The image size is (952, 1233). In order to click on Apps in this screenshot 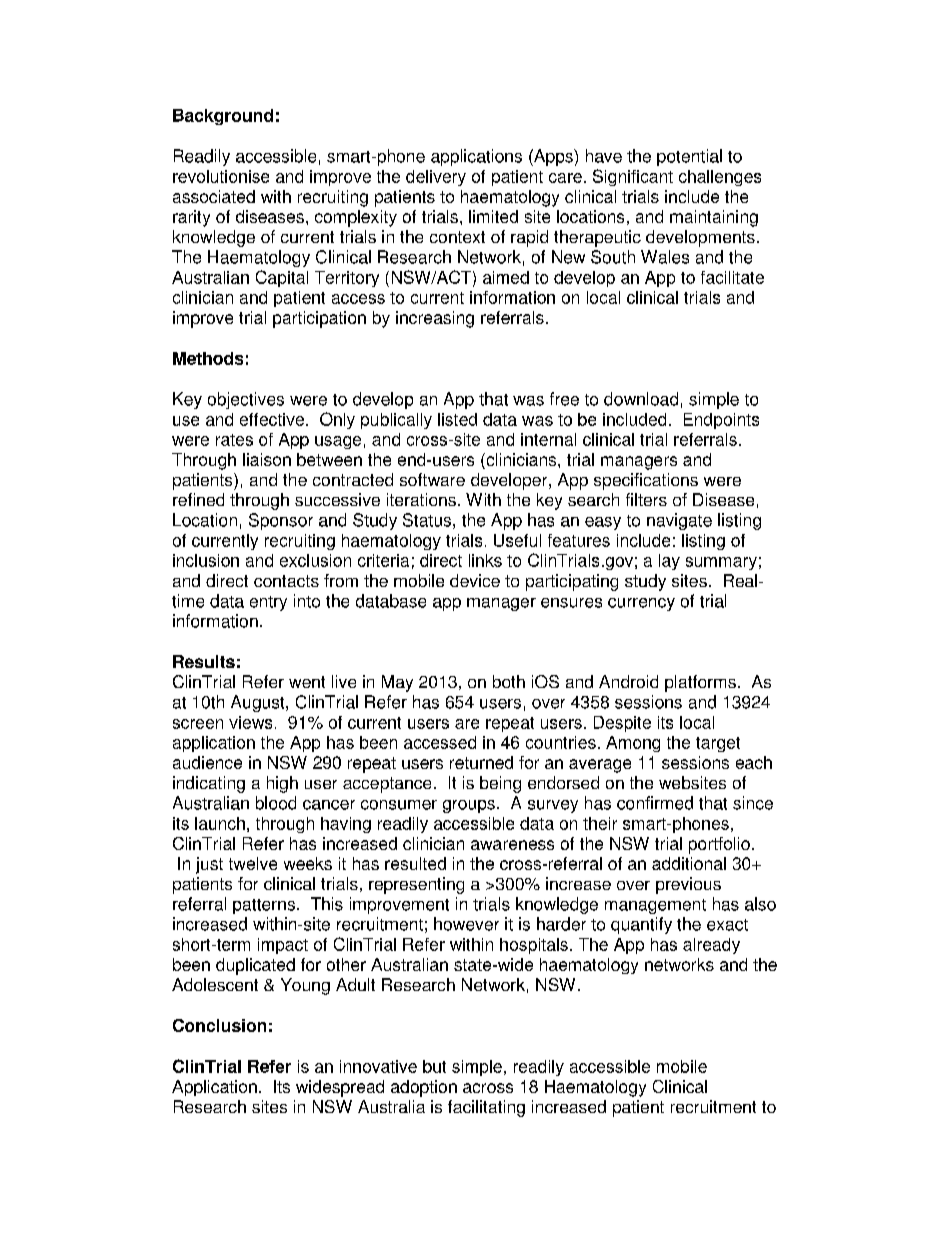, I will do `click(553, 157)`.
